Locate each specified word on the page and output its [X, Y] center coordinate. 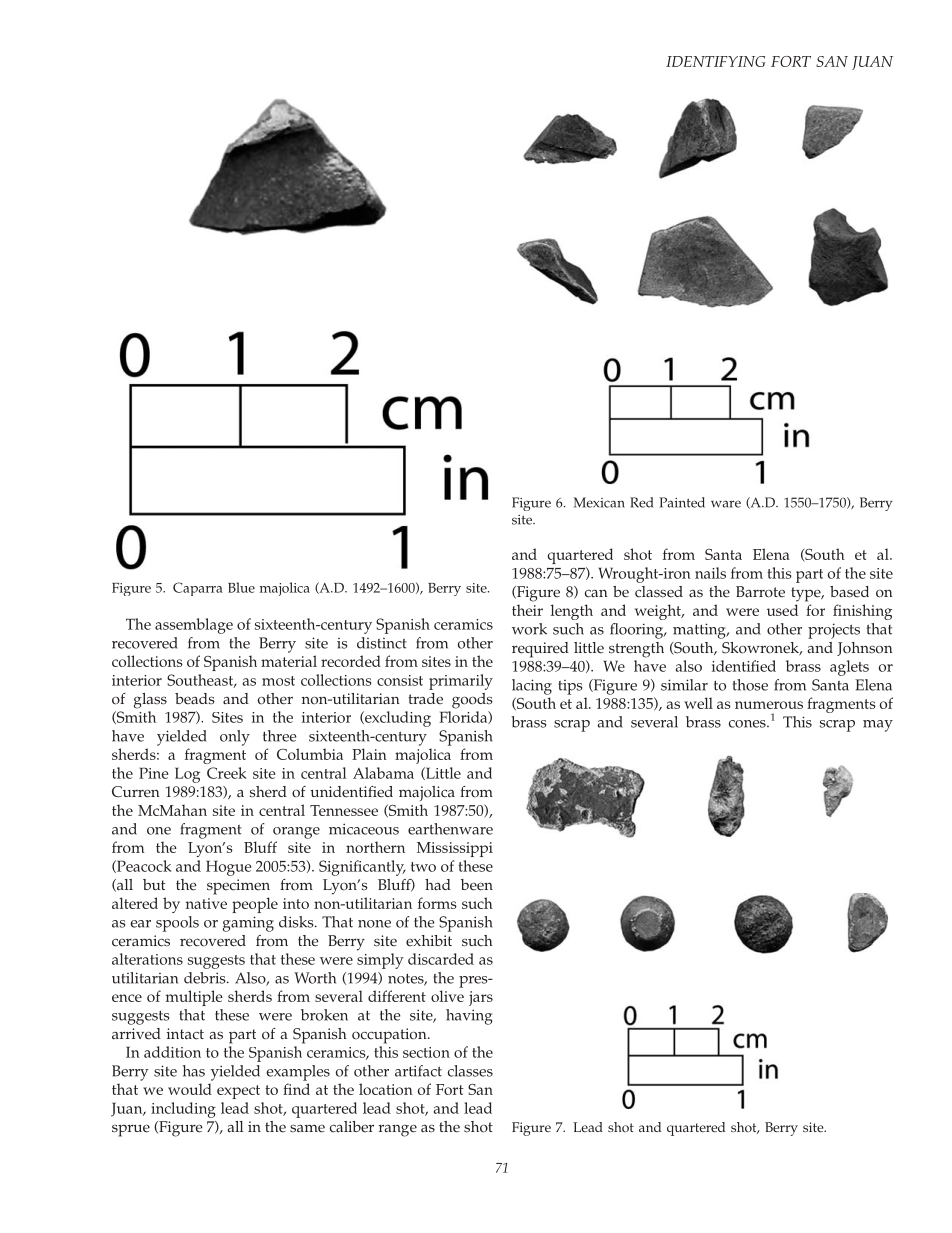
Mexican [599, 502]
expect [238, 1092]
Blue [241, 587]
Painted [682, 502]
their [527, 610]
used [782, 610]
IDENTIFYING [716, 61]
